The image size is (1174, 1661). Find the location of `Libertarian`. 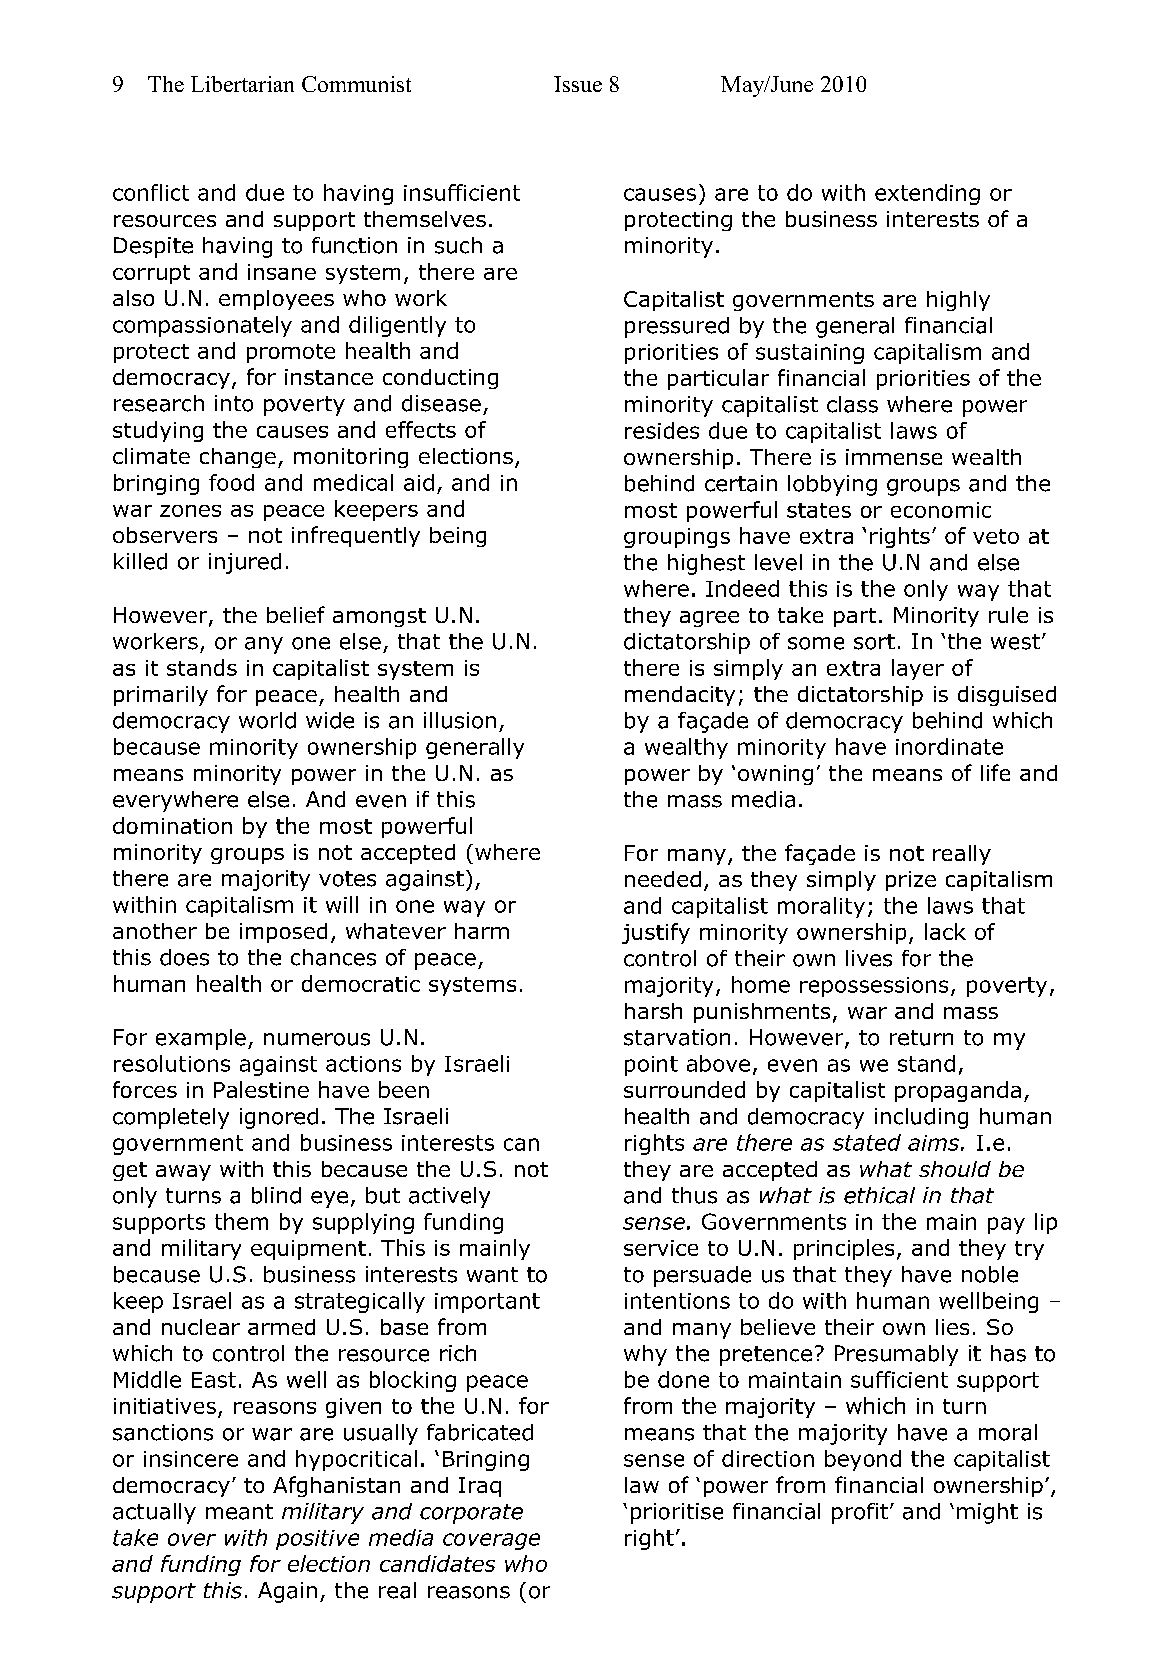

Libertarian is located at coordinates (242, 84).
